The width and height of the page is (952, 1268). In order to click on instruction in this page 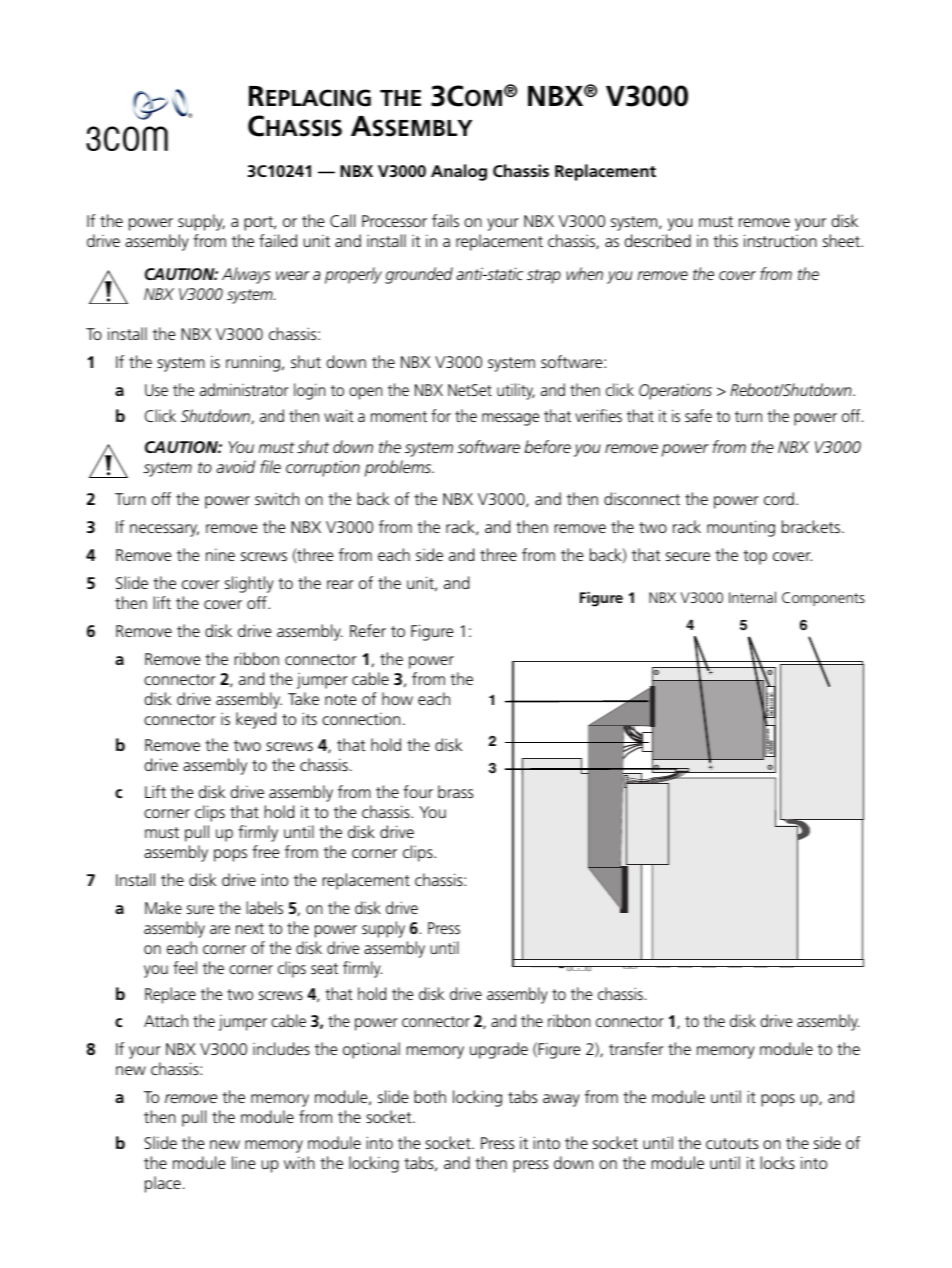, I will do `click(780, 240)`.
